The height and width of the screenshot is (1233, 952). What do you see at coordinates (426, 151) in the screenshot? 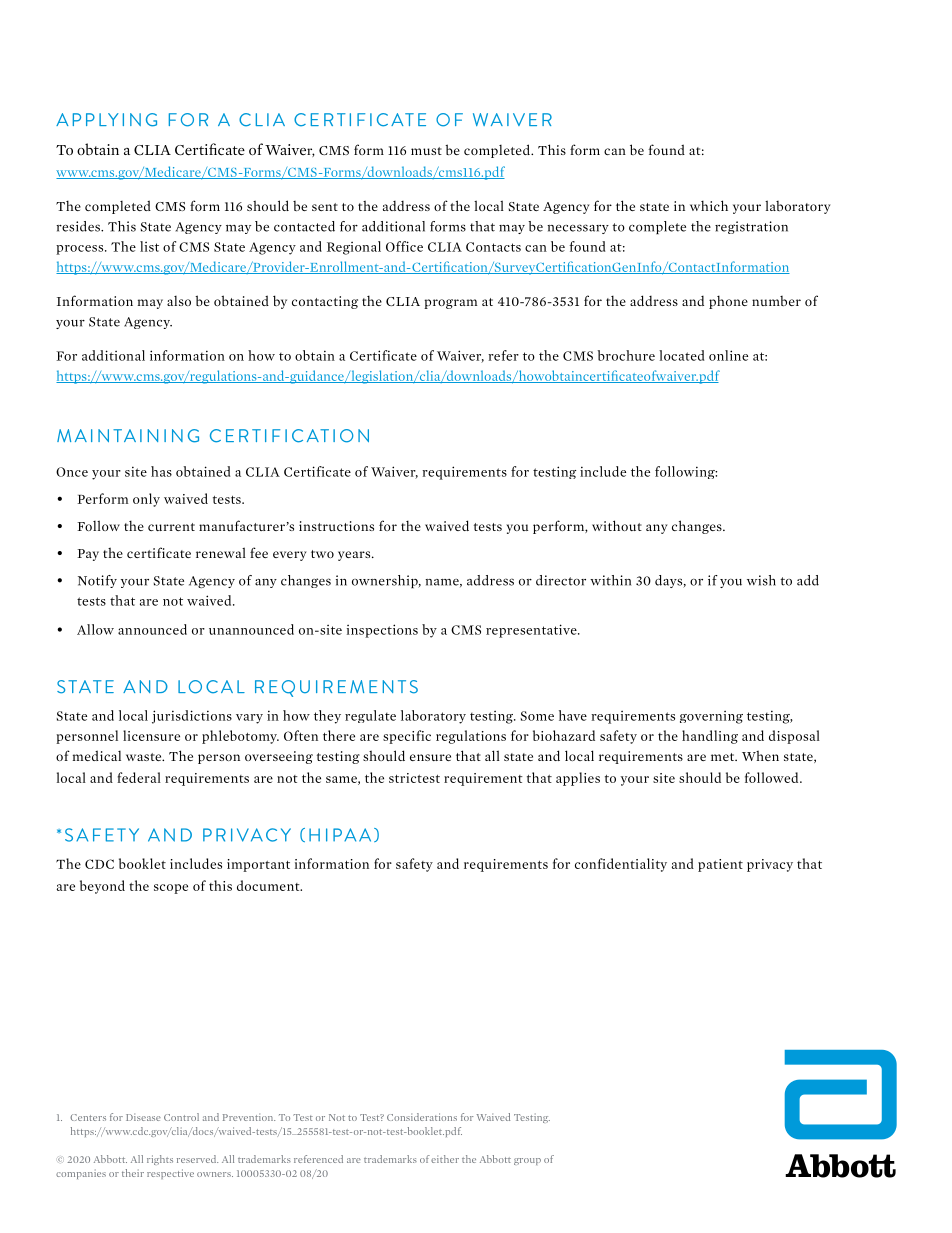
I see `must` at bounding box center [426, 151].
